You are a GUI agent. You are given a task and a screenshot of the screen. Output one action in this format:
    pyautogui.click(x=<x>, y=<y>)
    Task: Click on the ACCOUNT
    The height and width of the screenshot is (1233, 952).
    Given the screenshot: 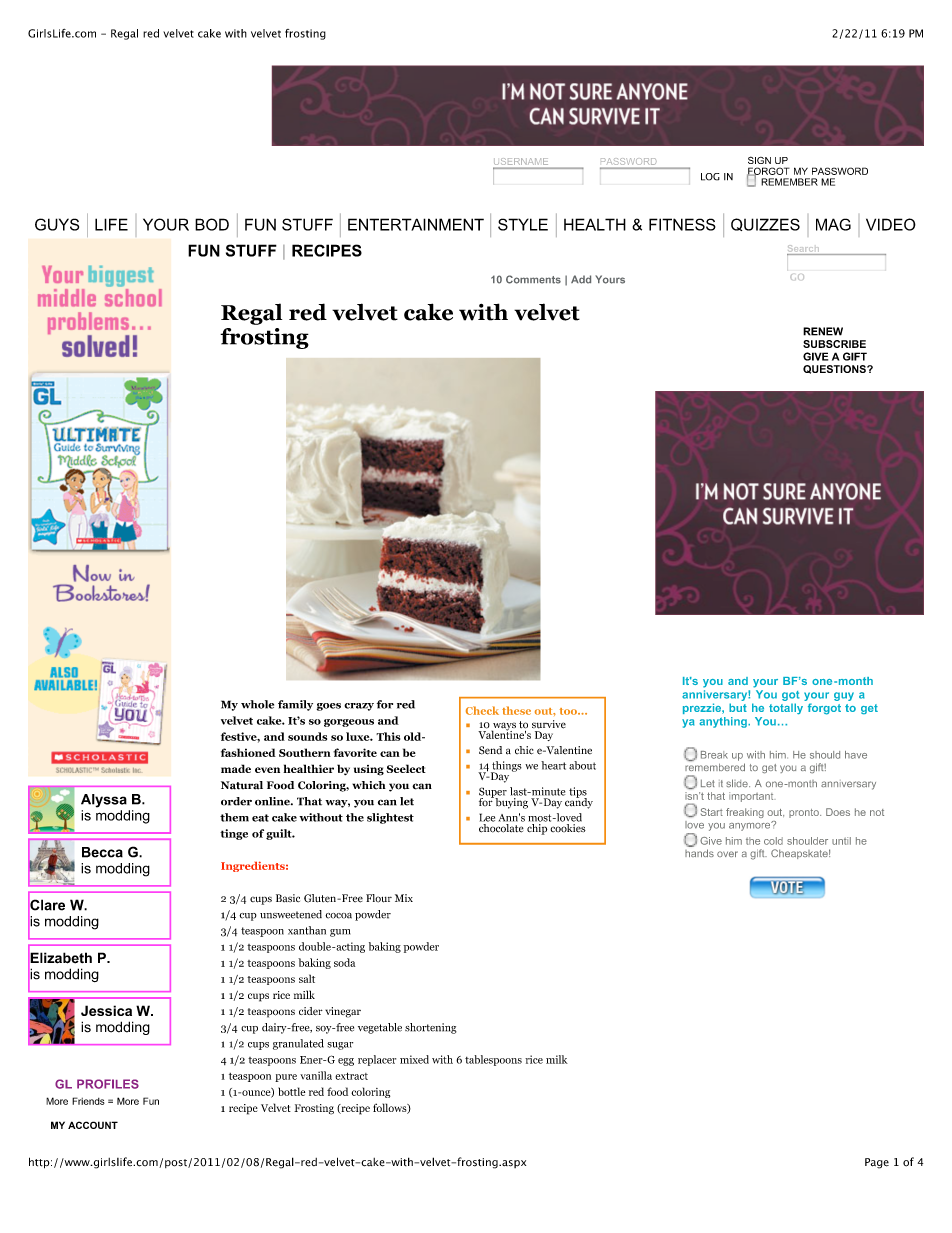 What is the action you would take?
    pyautogui.click(x=93, y=1125)
